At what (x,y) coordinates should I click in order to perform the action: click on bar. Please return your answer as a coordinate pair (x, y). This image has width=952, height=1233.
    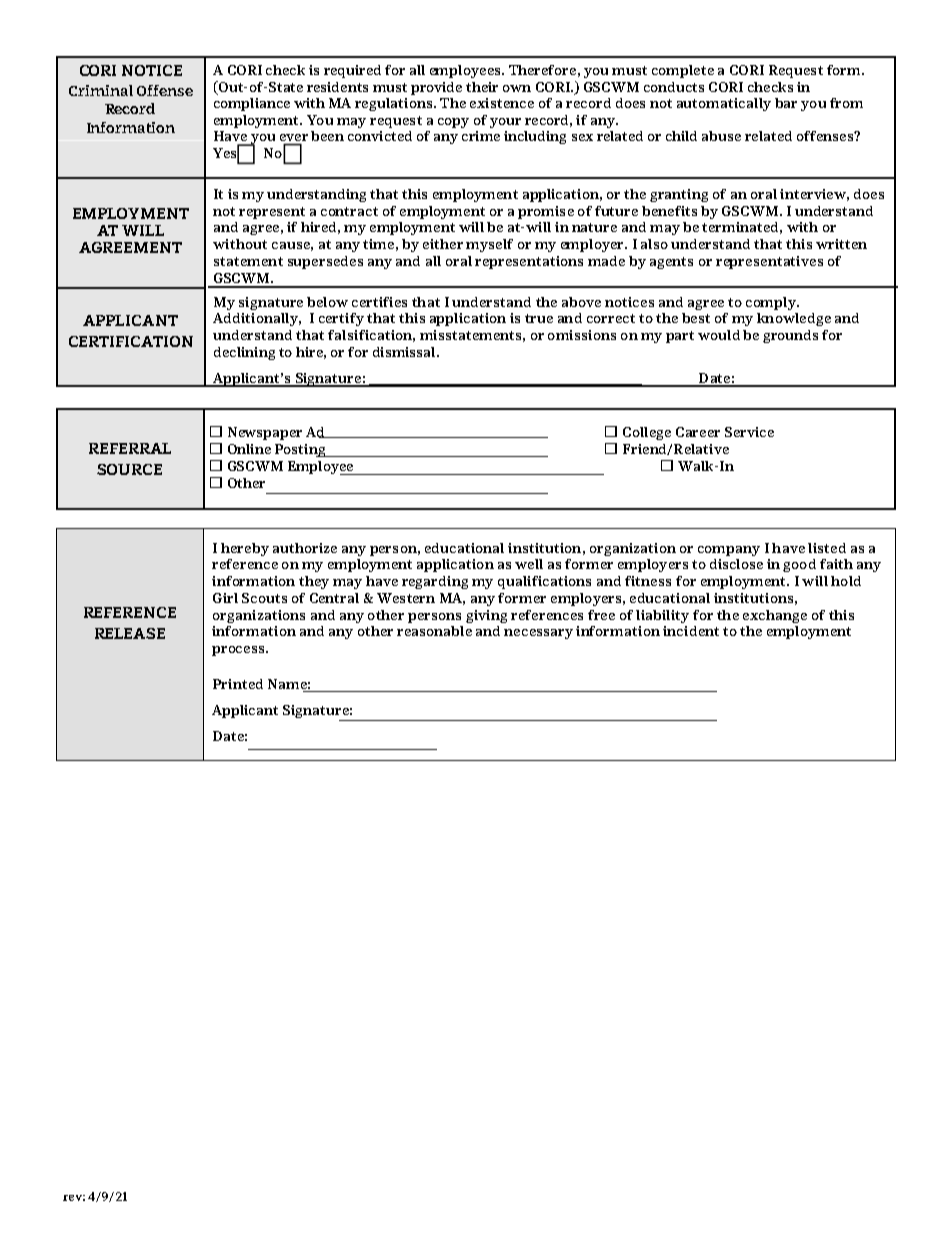
    Looking at the image, I should click on (786, 103).
